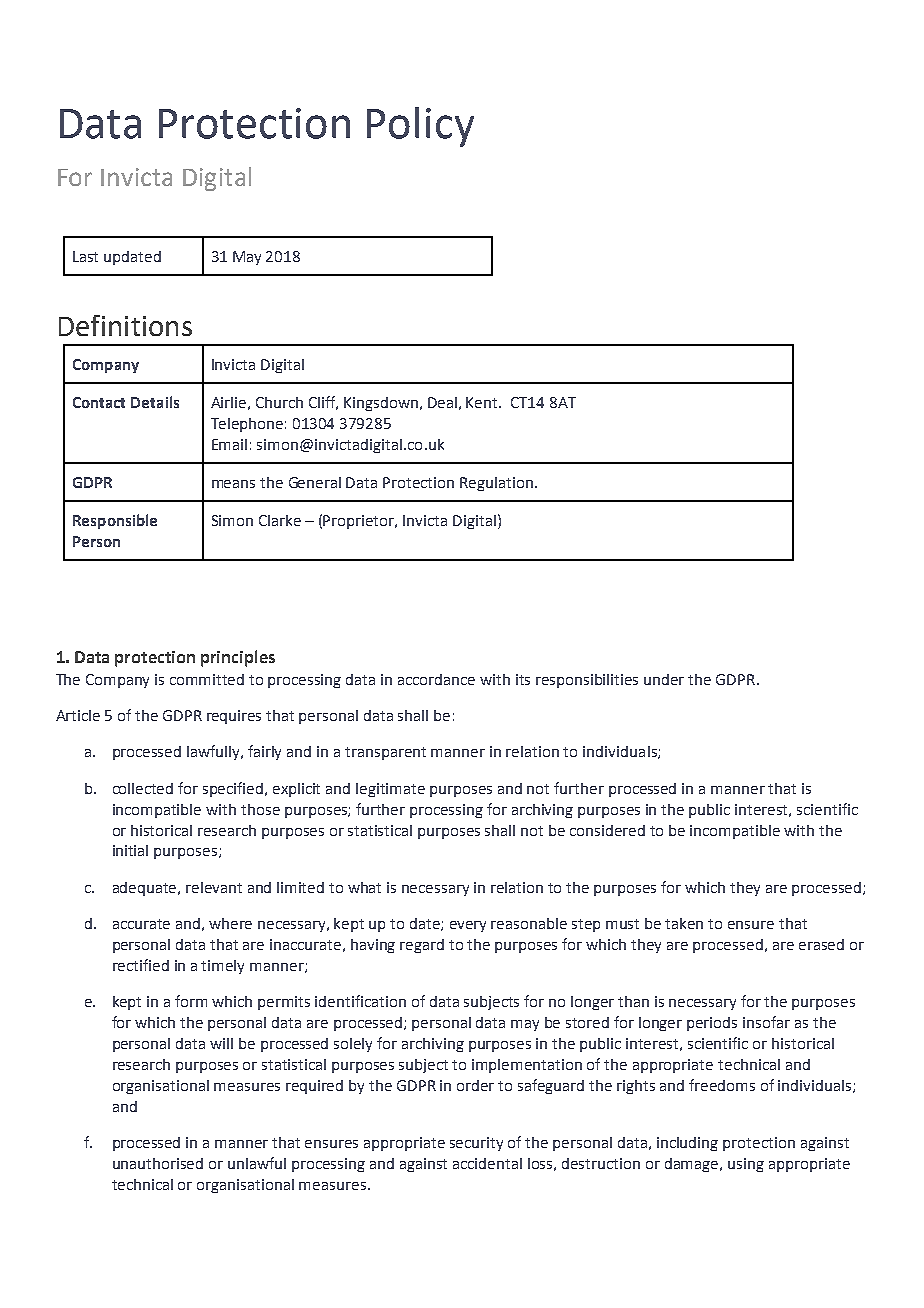  Describe the element at coordinates (85, 256) in the page. I see `Last` at that location.
